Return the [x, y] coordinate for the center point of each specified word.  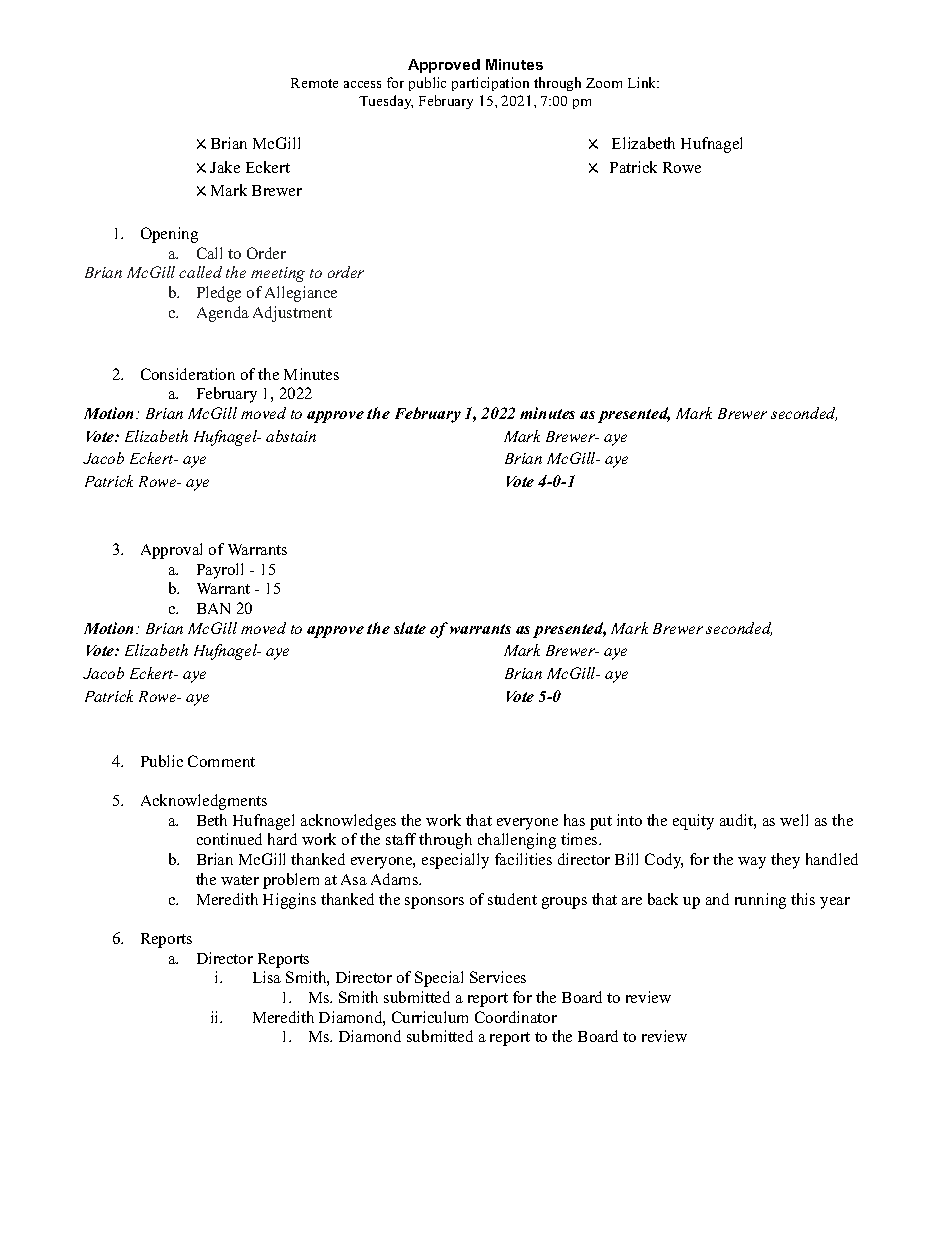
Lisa [267, 977]
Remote [314, 83]
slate [410, 628]
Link [643, 82]
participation [490, 84]
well [794, 820]
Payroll [220, 571]
